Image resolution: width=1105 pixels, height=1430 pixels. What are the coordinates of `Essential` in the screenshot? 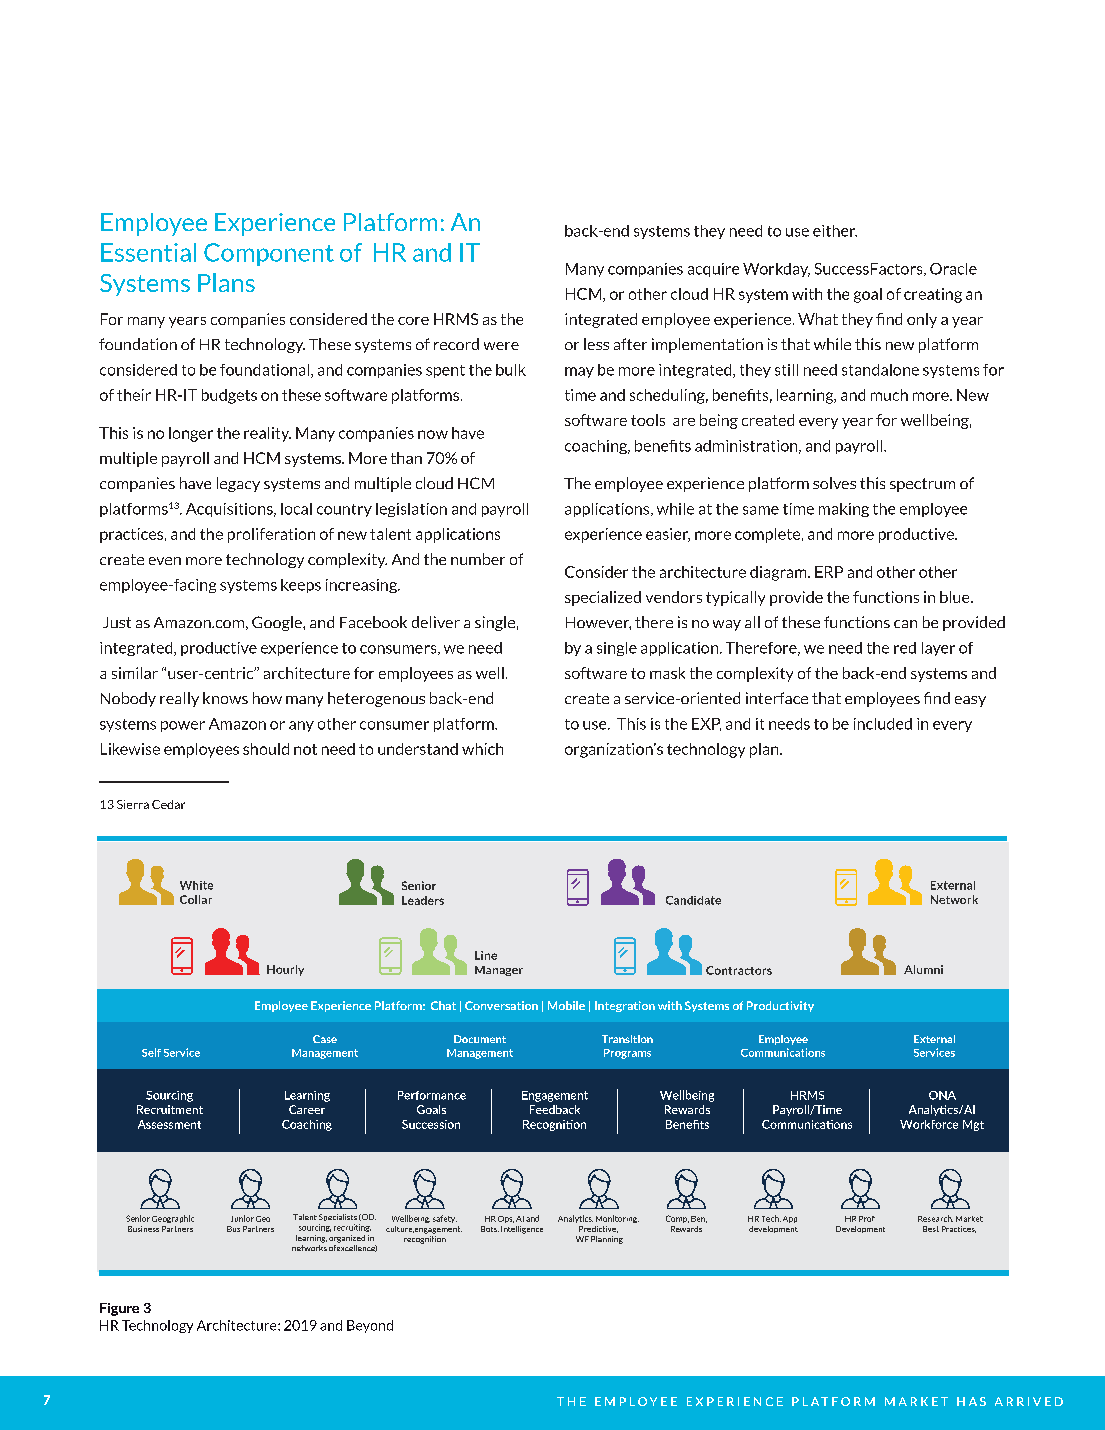 It's located at (148, 252).
